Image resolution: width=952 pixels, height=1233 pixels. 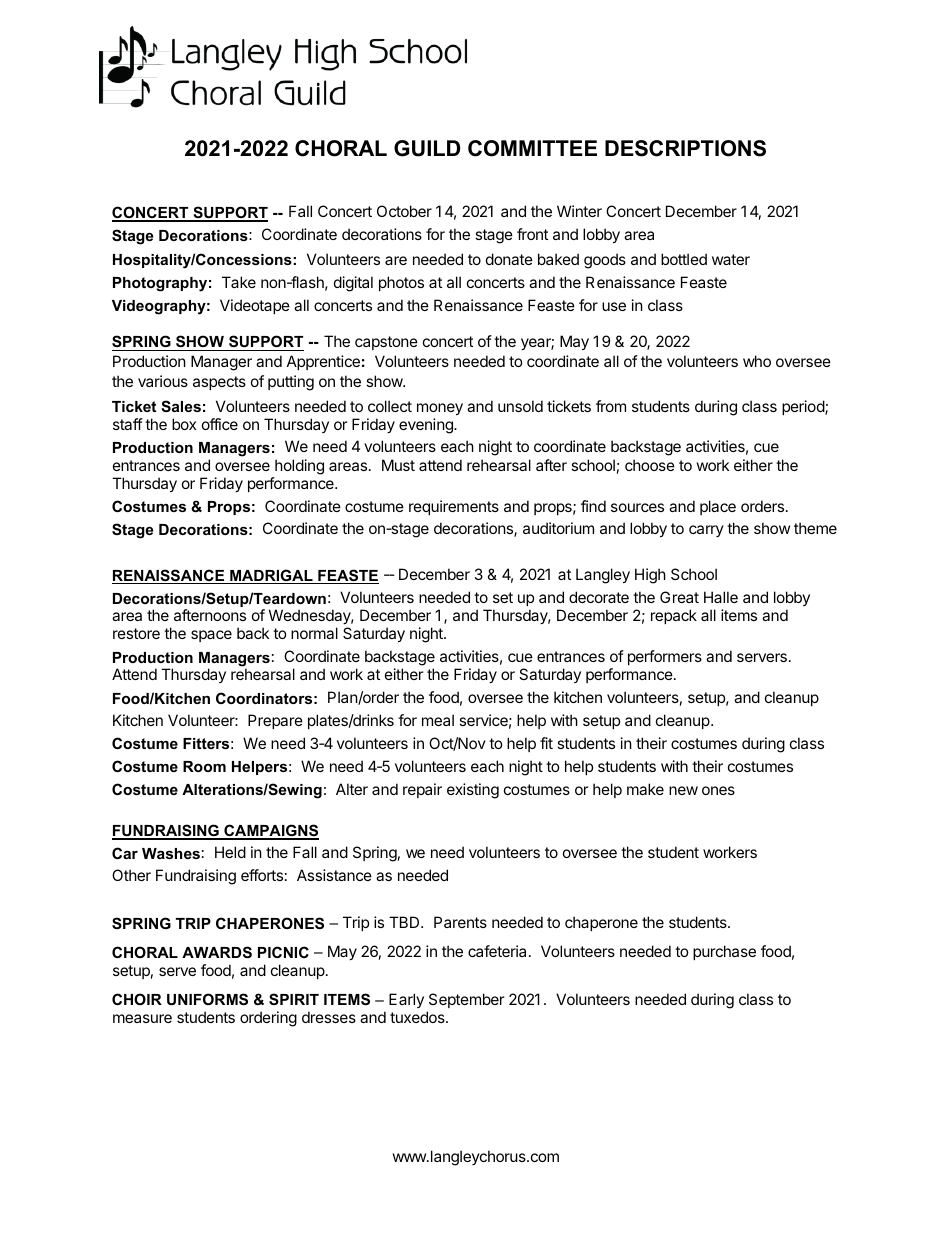 I want to click on Videotape, so click(x=255, y=306).
